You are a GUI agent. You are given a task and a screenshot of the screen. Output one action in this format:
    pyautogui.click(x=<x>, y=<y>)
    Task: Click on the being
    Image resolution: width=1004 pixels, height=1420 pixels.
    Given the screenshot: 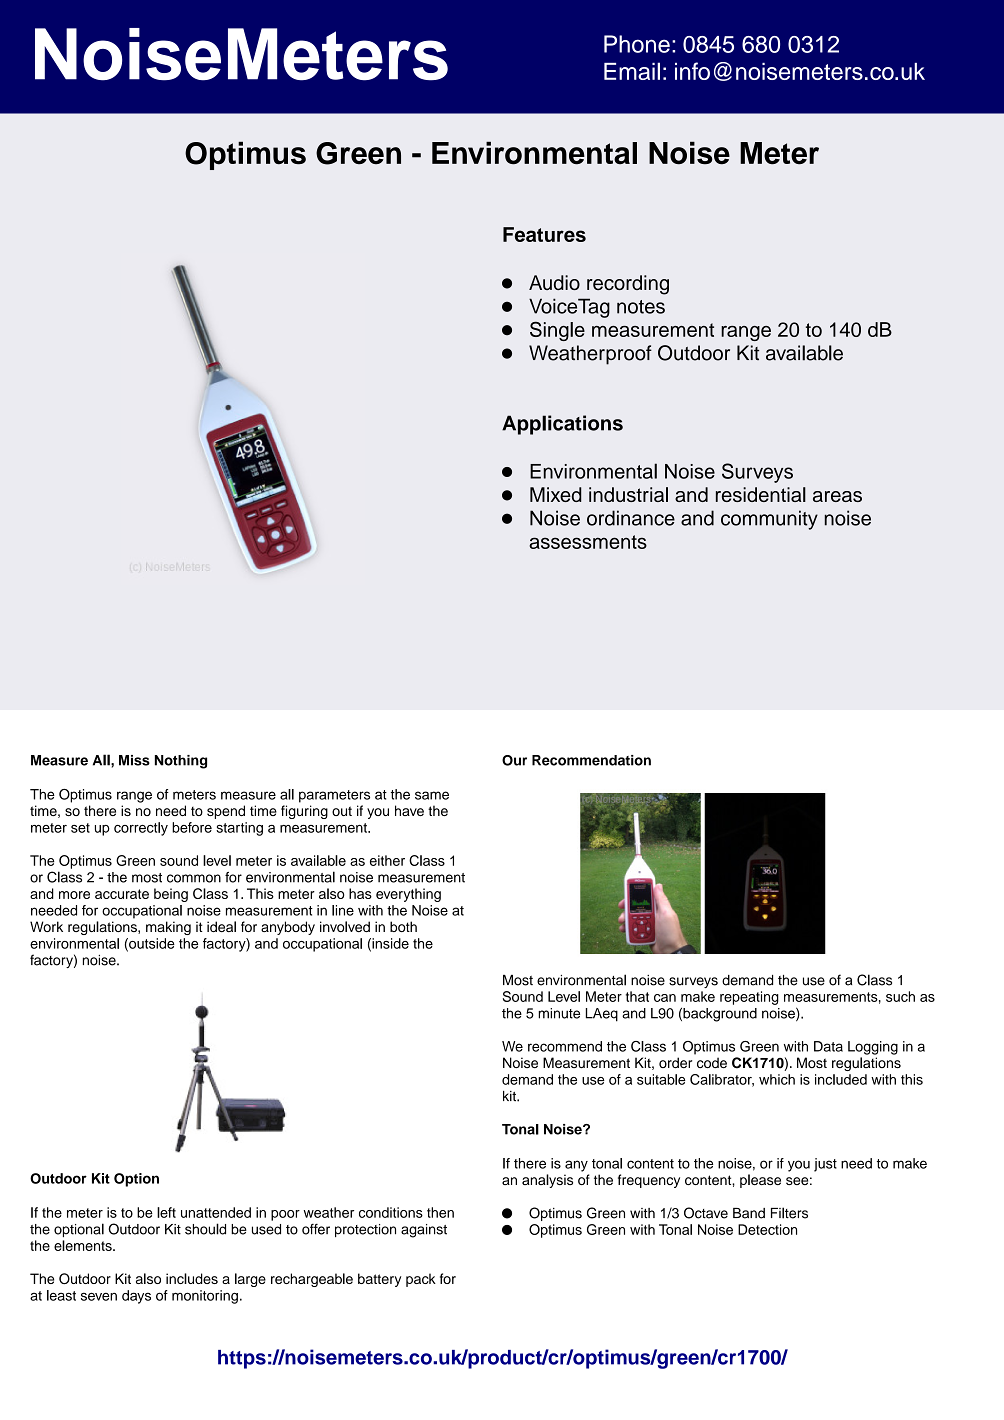 What is the action you would take?
    pyautogui.click(x=171, y=895)
